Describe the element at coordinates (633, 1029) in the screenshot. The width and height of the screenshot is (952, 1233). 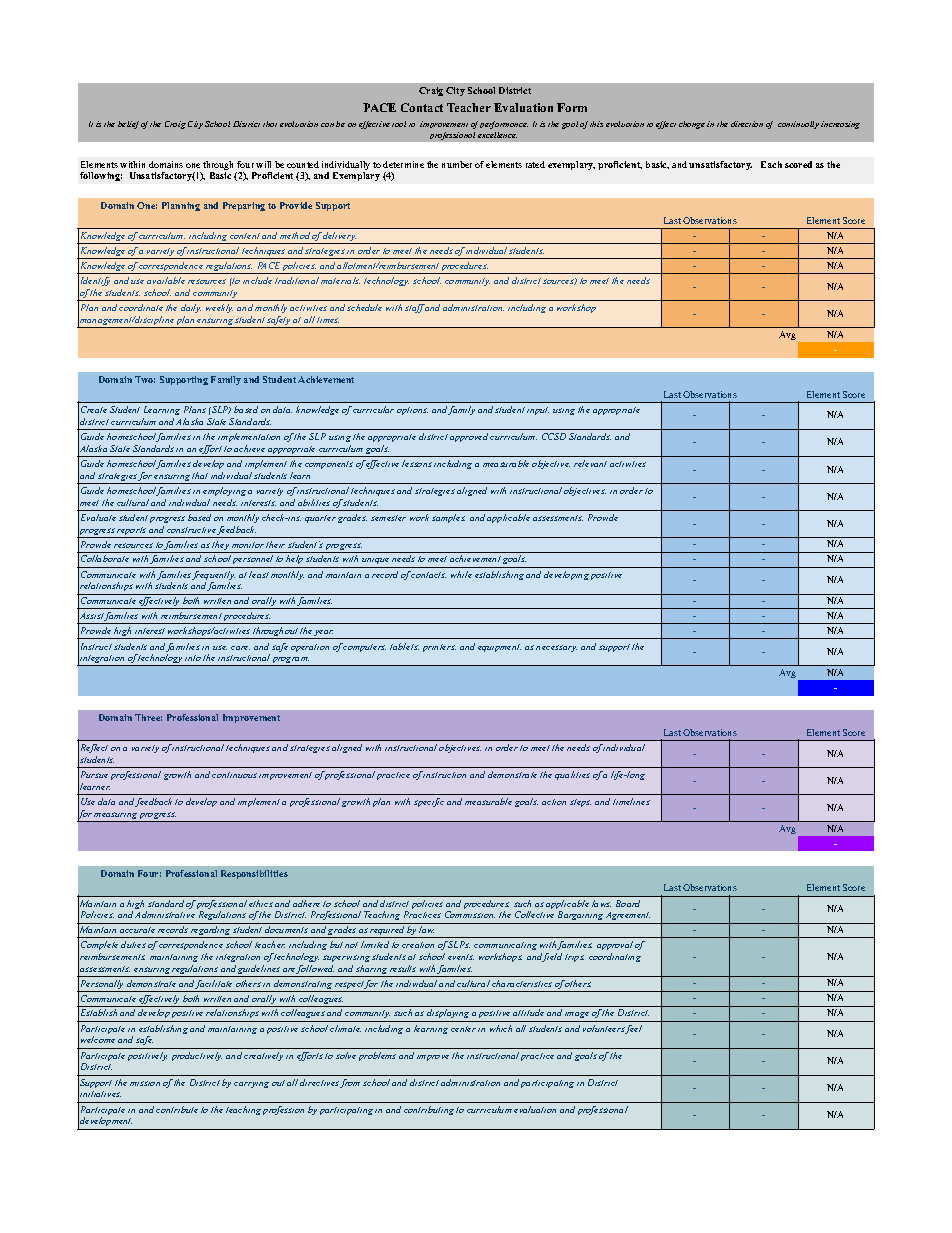
I see `feel` at that location.
